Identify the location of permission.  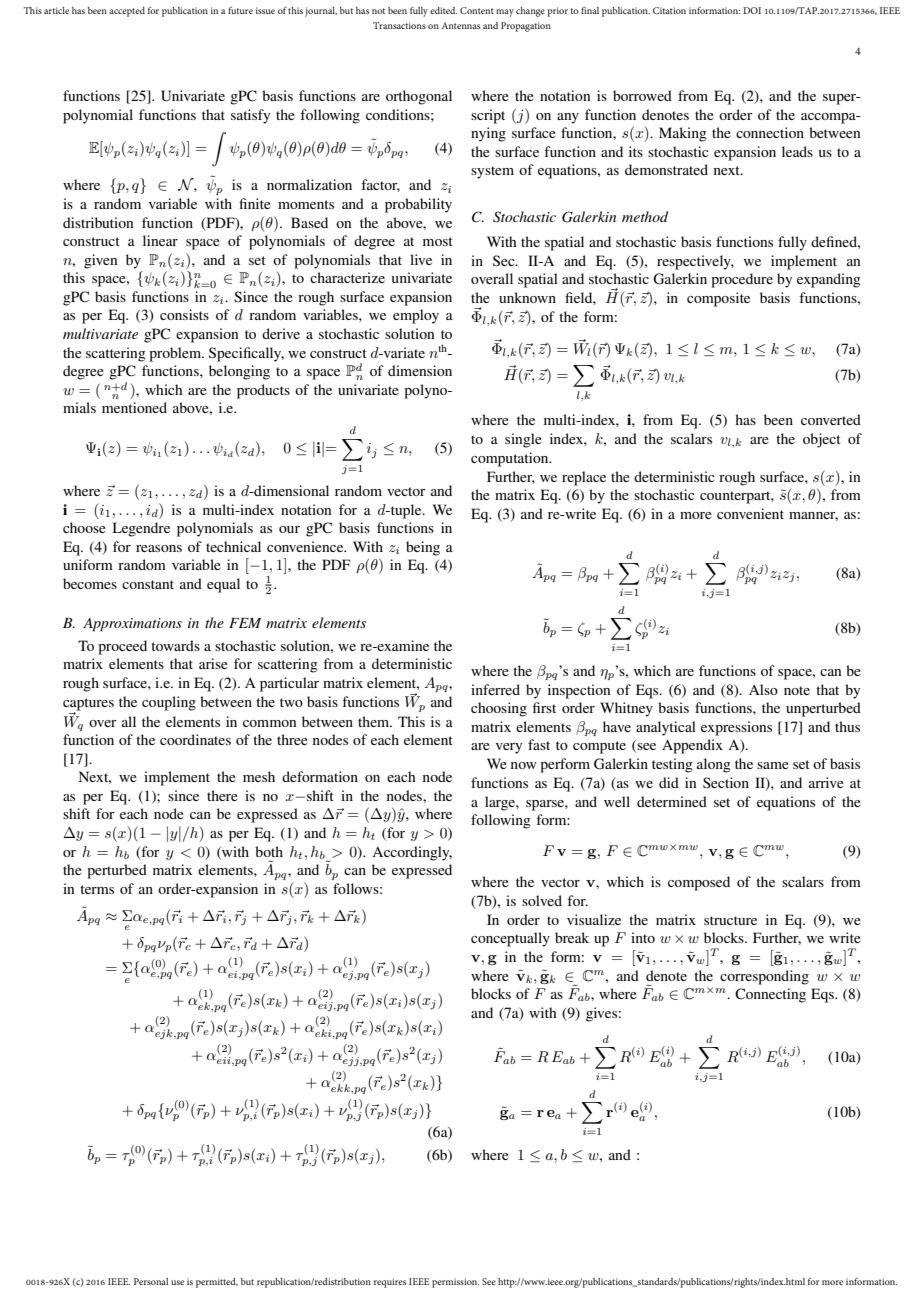
(455, 1283).
